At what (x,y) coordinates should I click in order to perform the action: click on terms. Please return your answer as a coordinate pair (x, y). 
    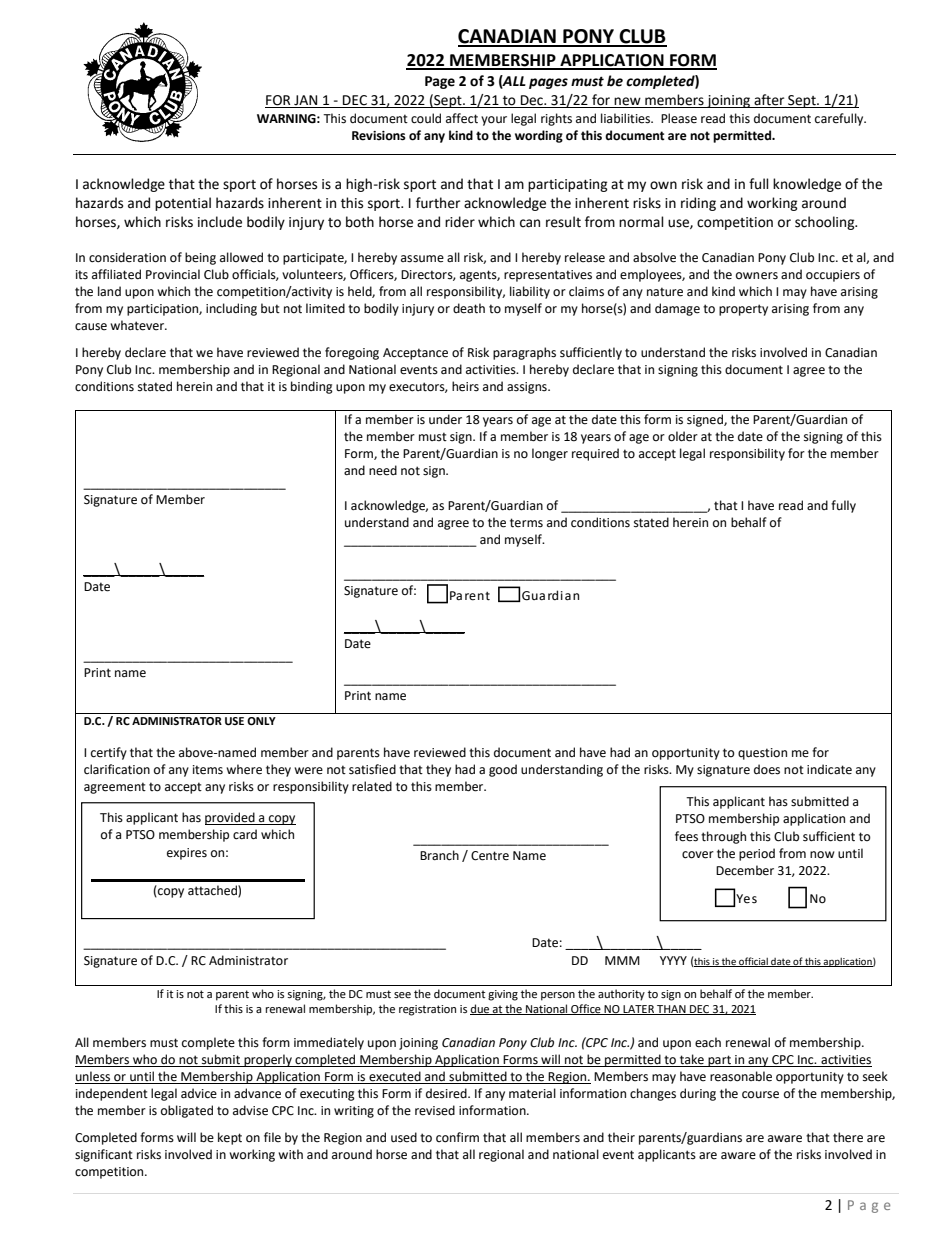
    Looking at the image, I should click on (526, 523).
